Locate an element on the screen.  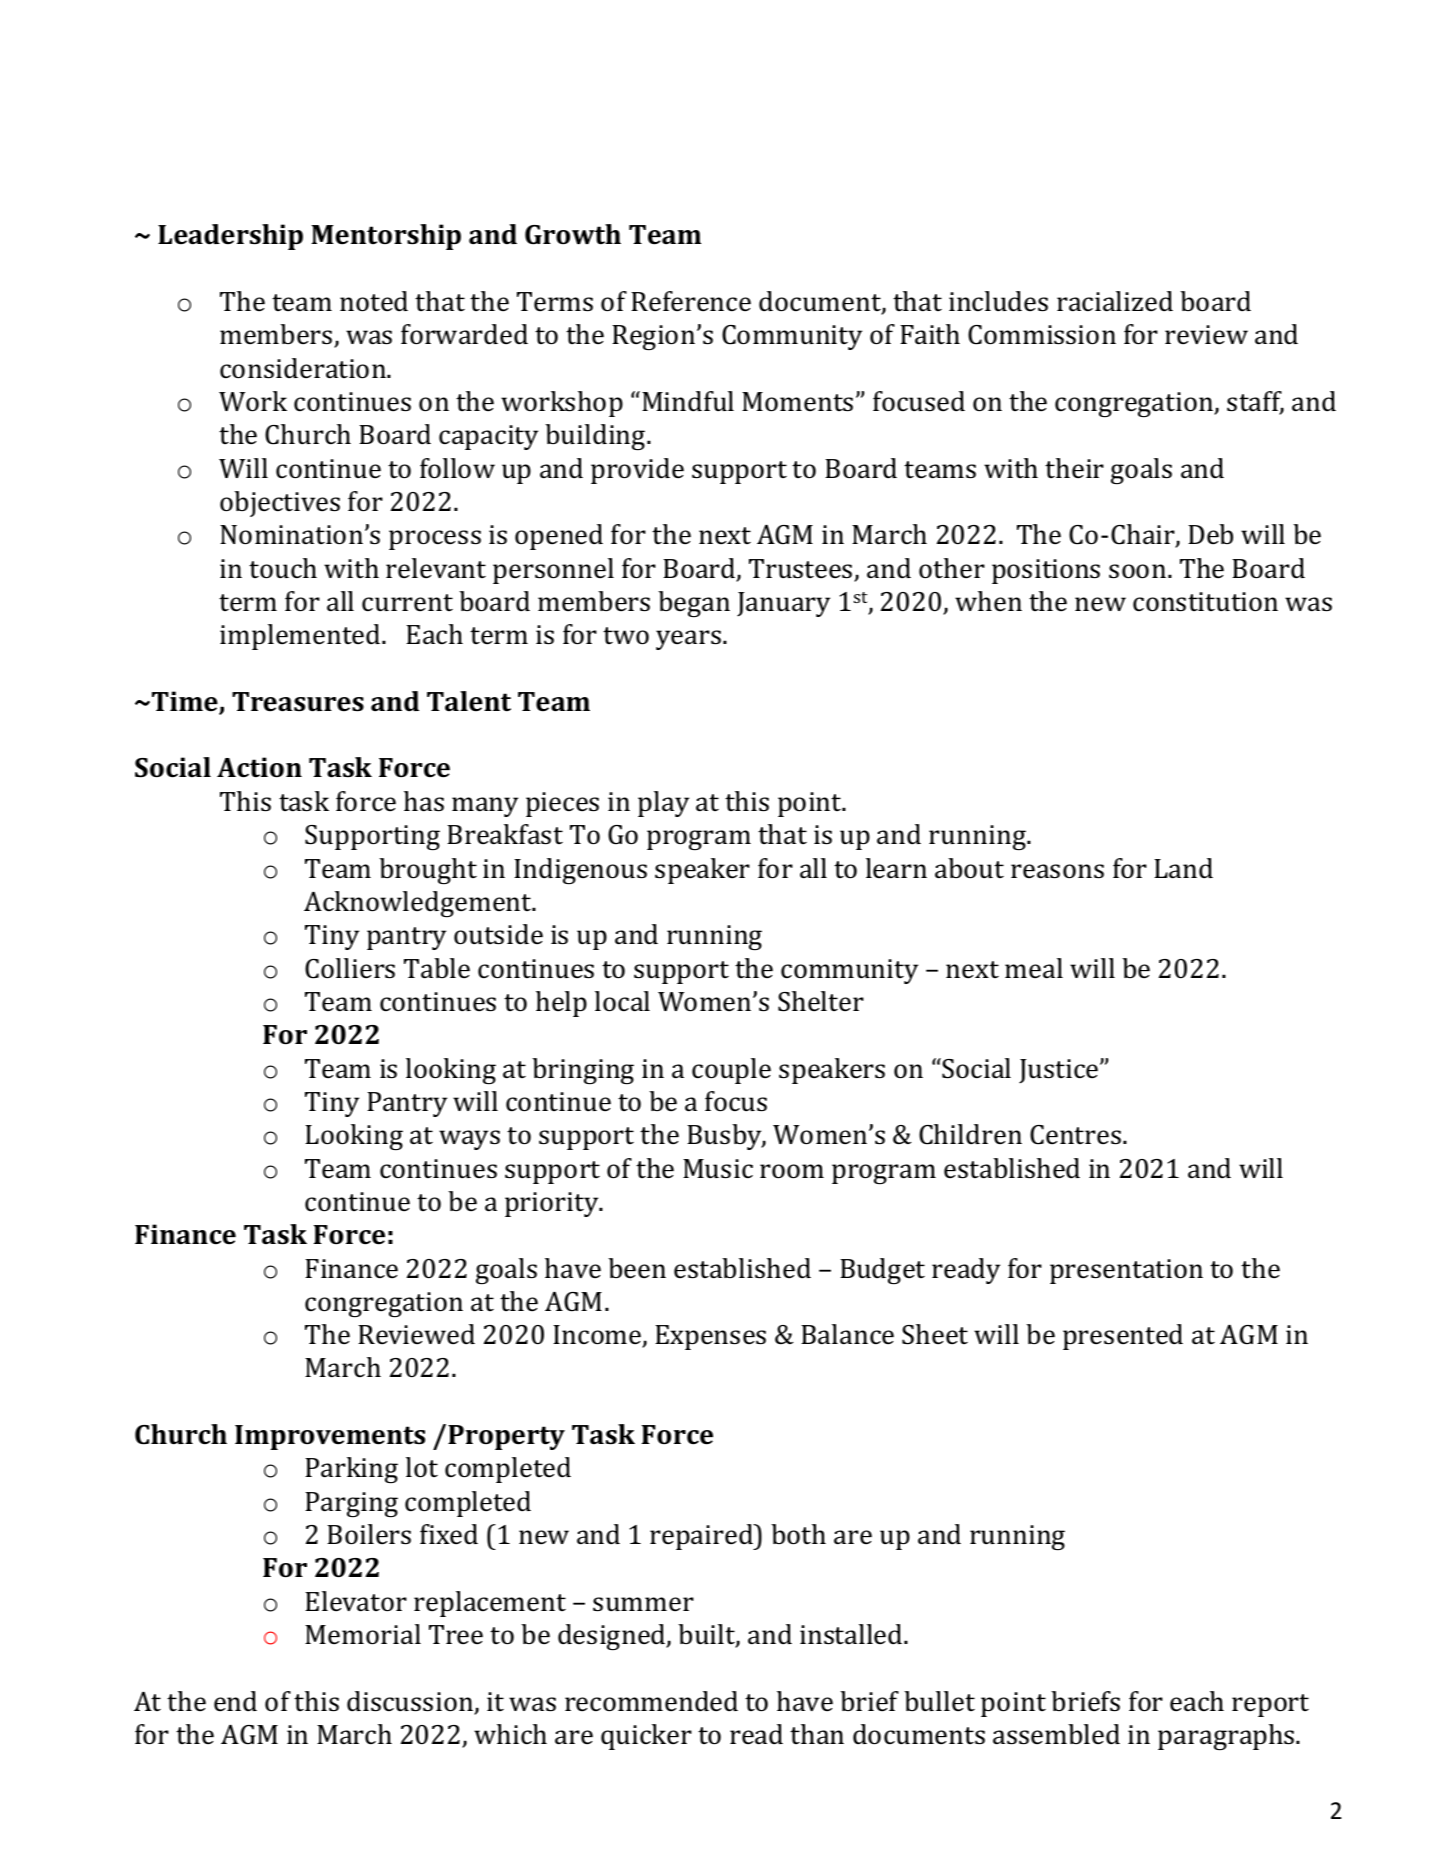
Memorial is located at coordinates (363, 1634).
